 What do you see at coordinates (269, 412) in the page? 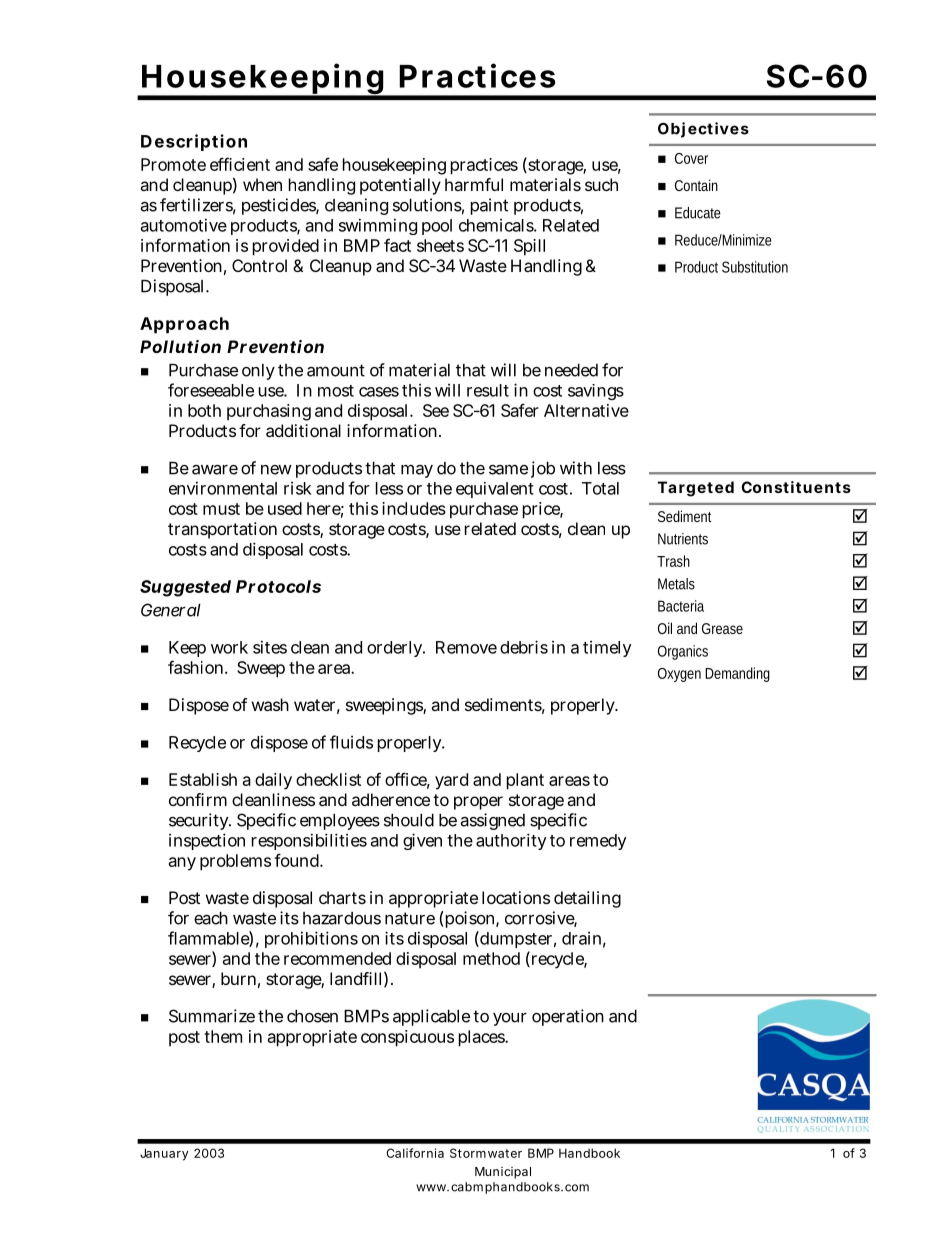
I see `purchasing` at bounding box center [269, 412].
